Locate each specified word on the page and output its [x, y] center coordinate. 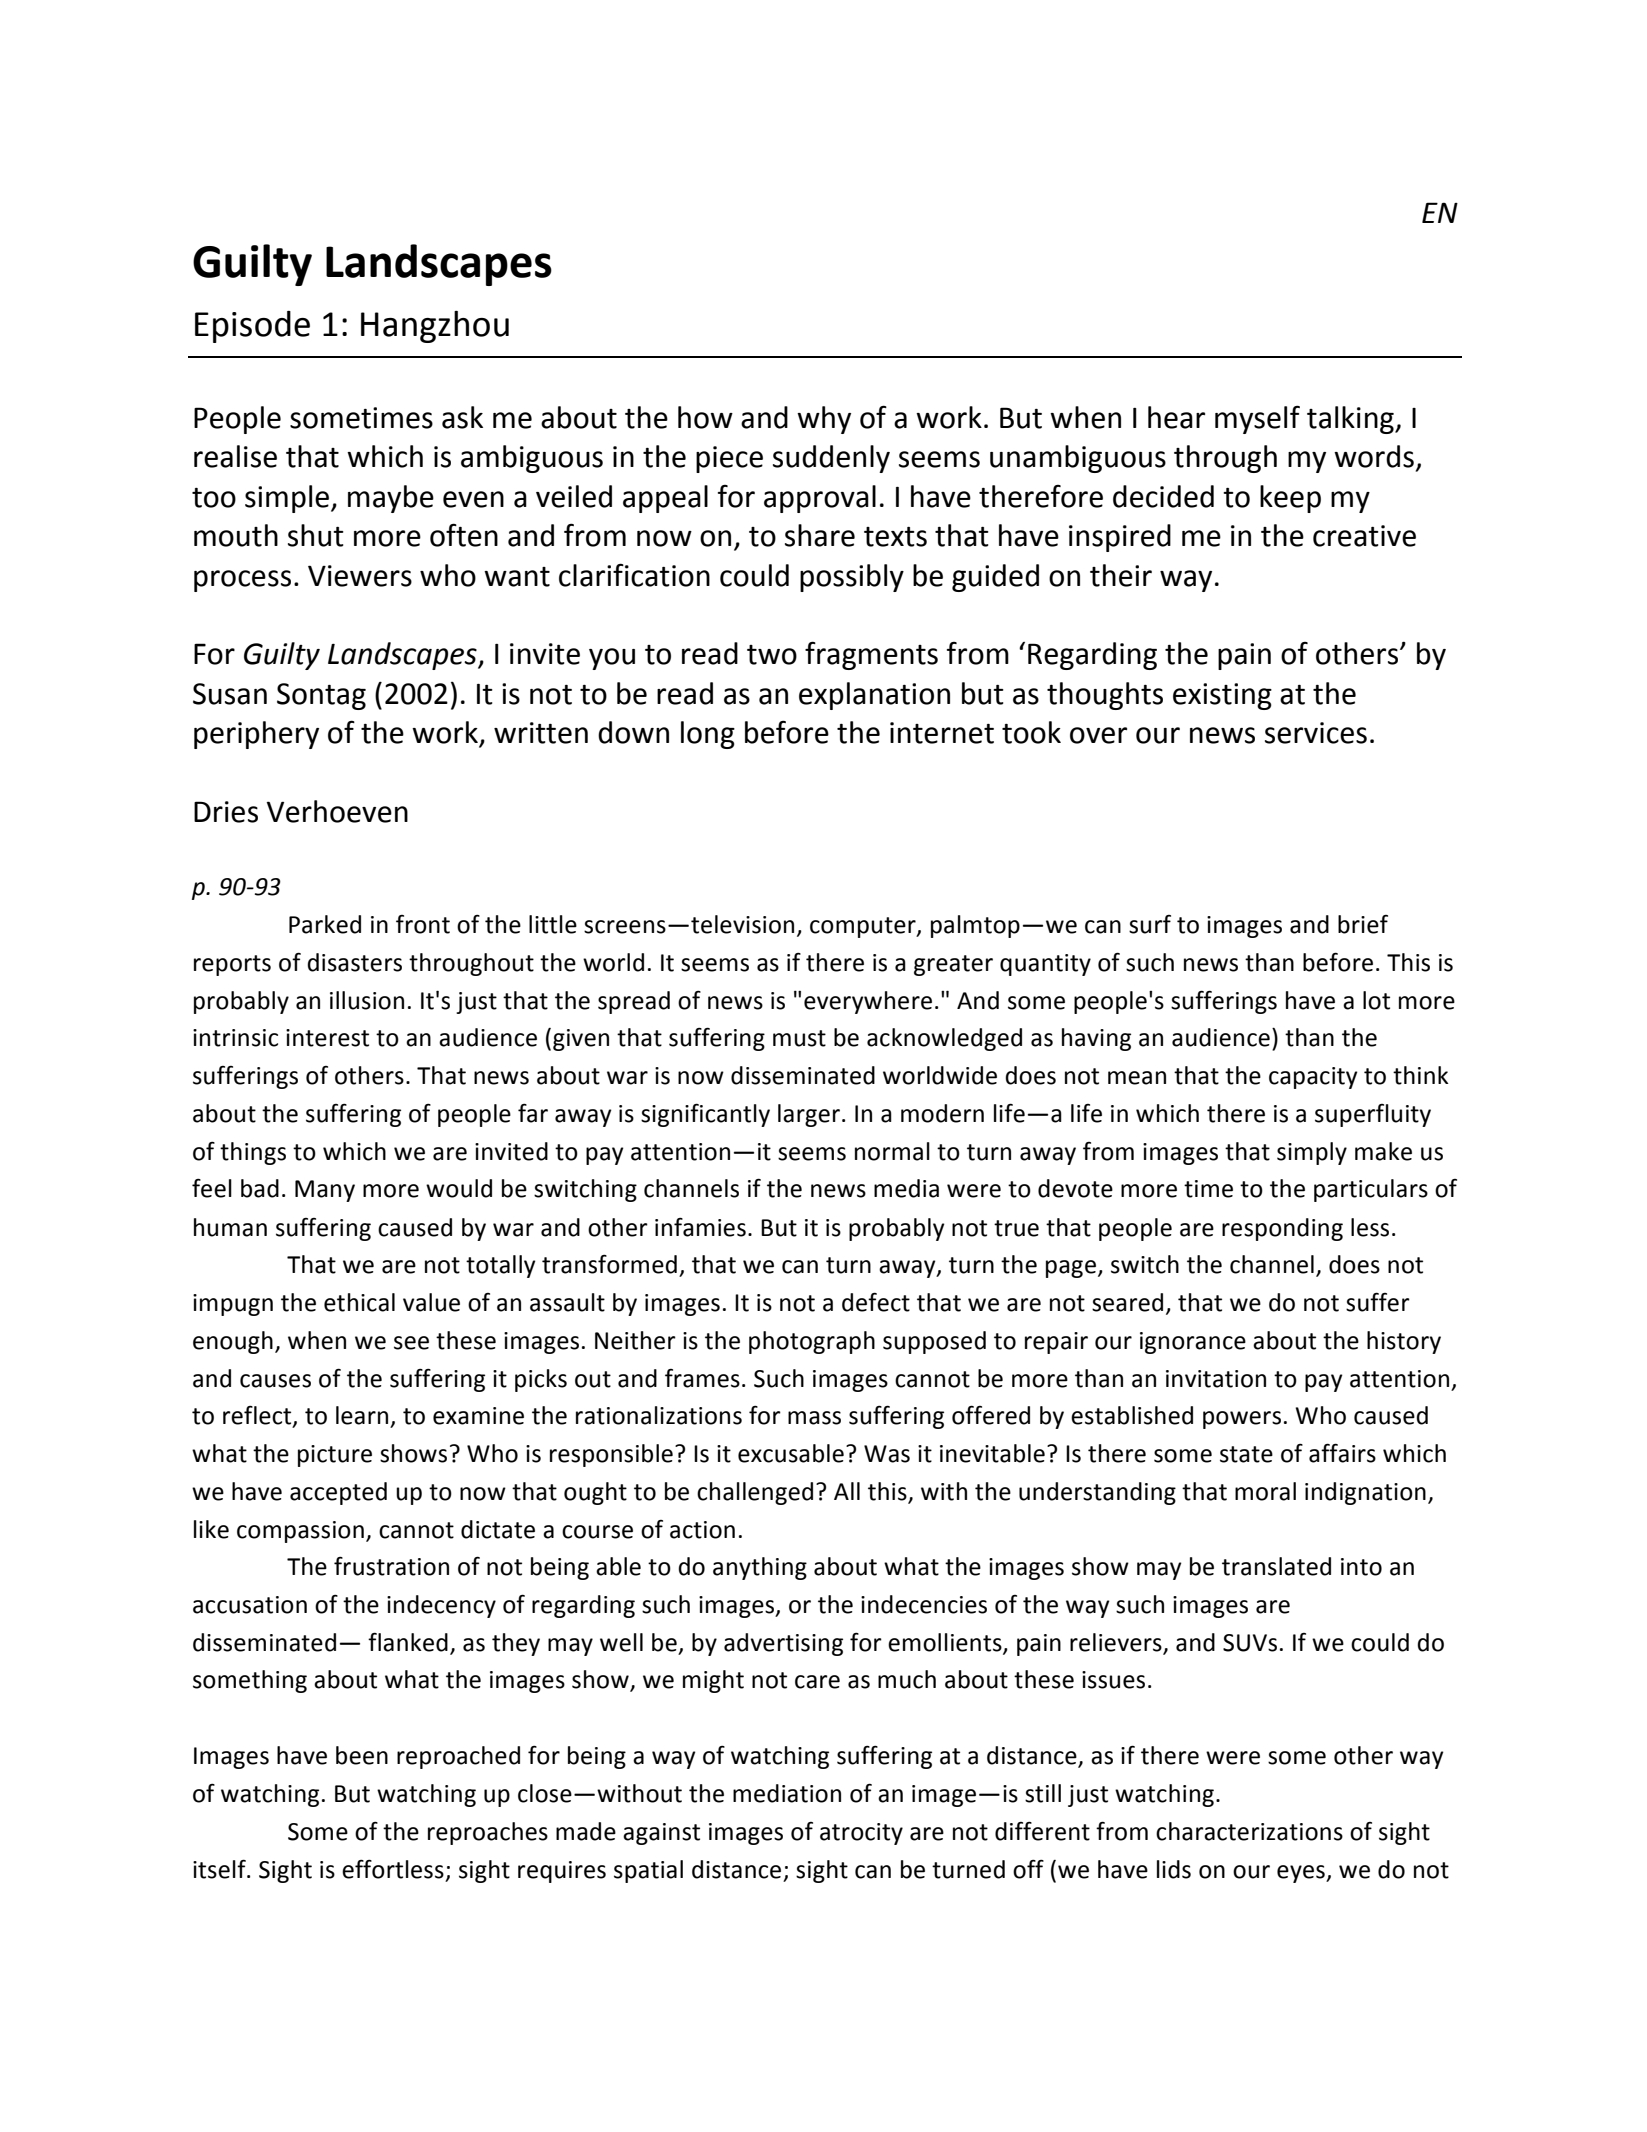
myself [1257, 419]
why [824, 420]
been [362, 1755]
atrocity [861, 1834]
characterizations [1249, 1831]
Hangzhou [435, 327]
